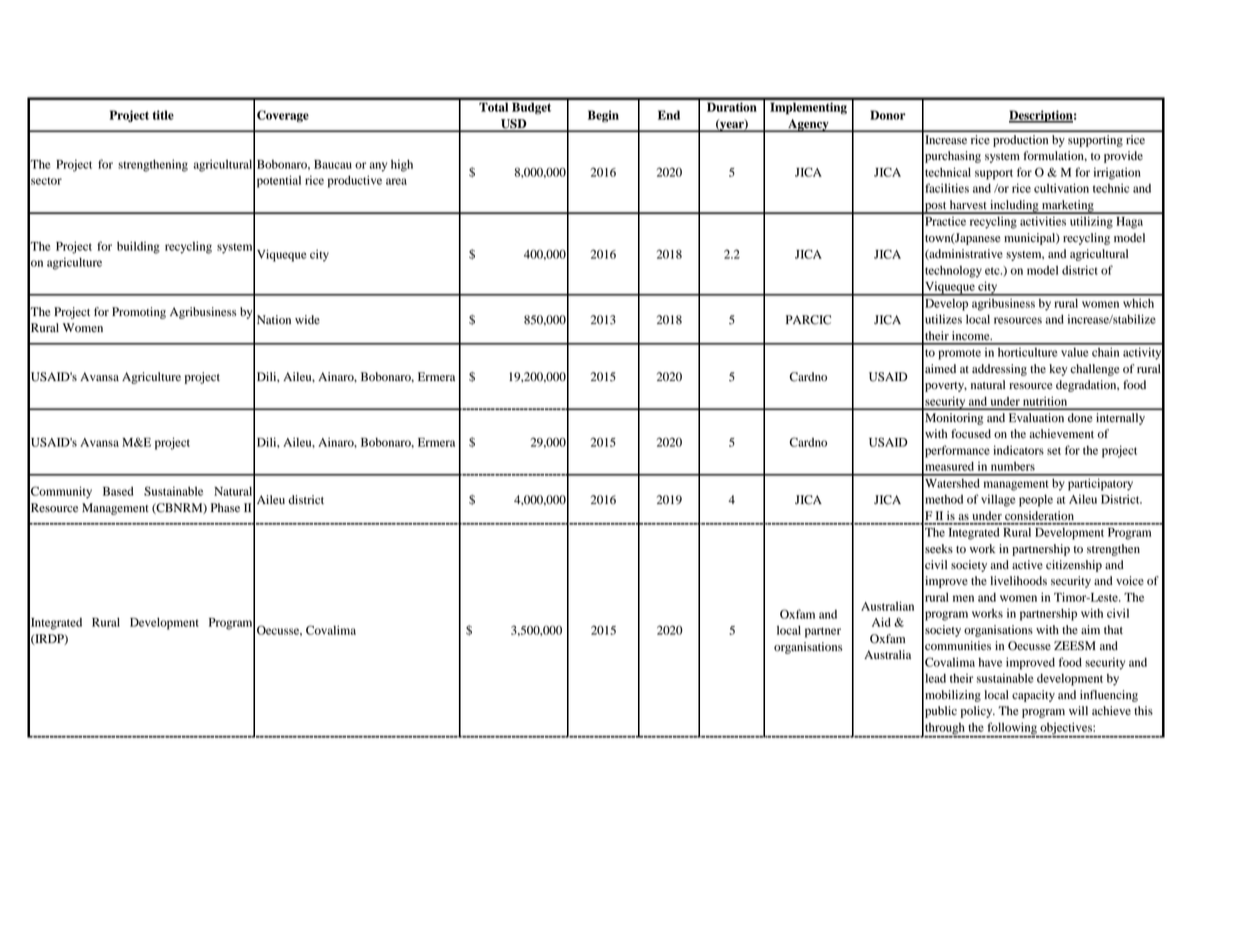  I want to click on Begin, so click(603, 116).
